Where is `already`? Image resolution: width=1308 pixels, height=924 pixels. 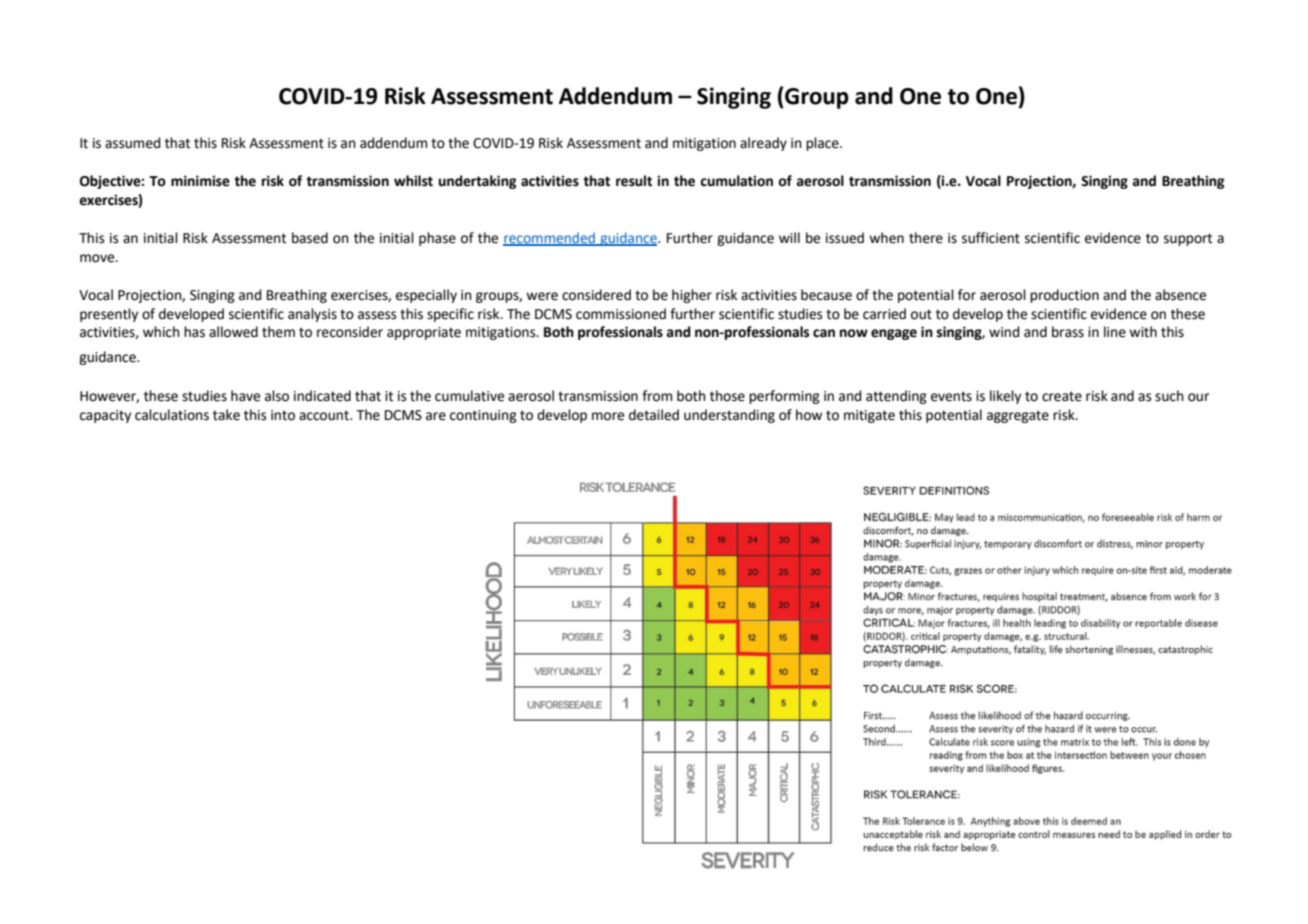
already is located at coordinates (763, 144).
